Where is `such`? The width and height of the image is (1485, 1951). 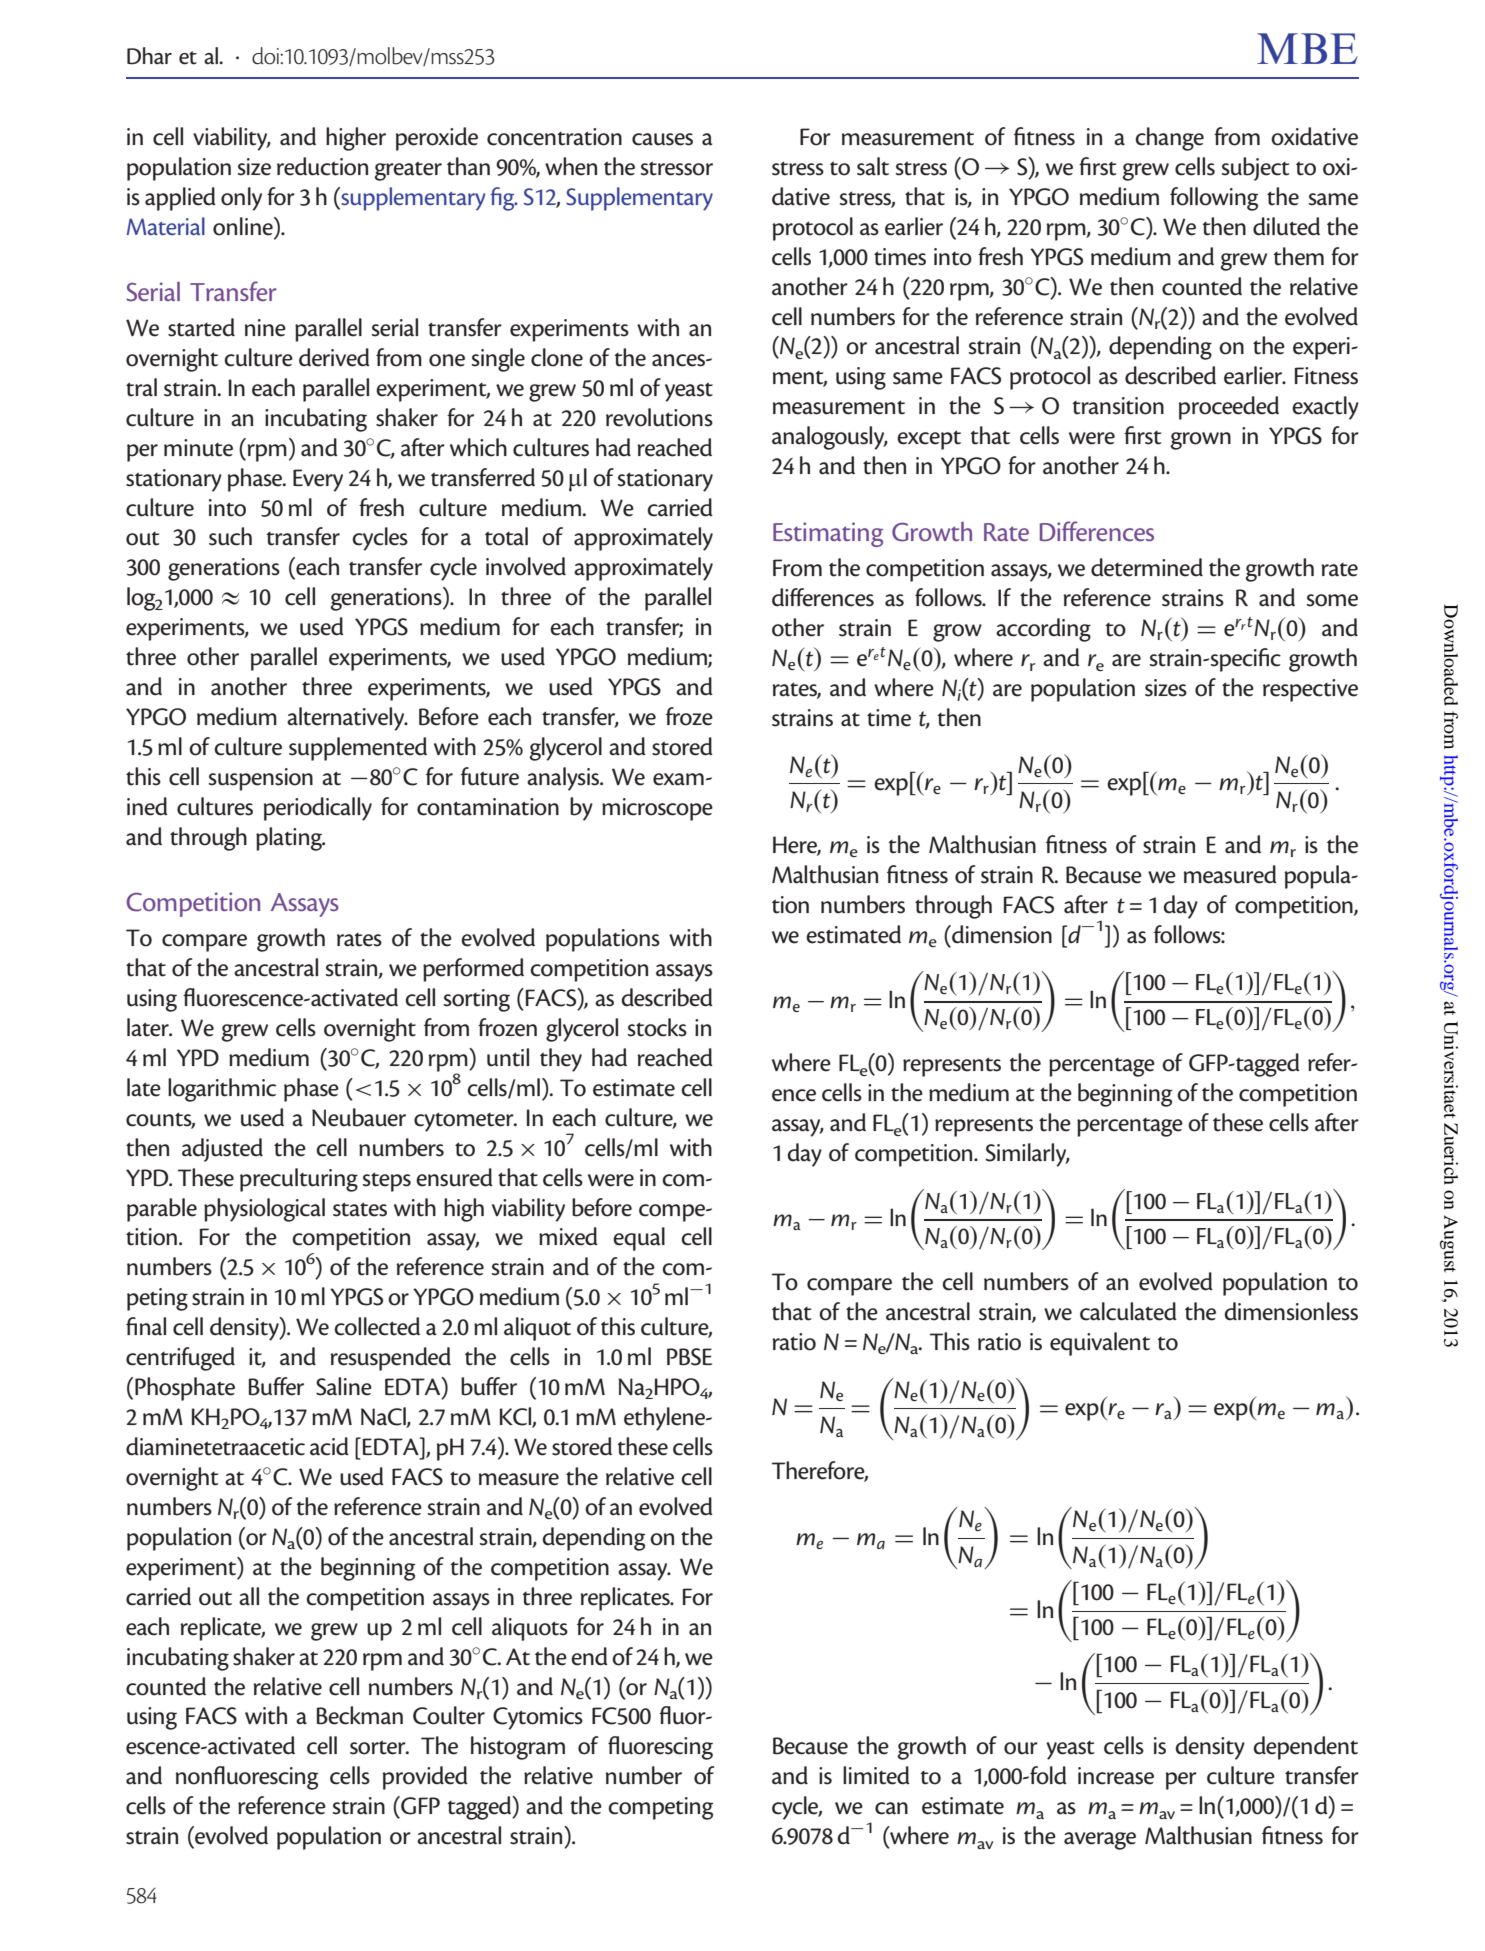 such is located at coordinates (230, 536).
